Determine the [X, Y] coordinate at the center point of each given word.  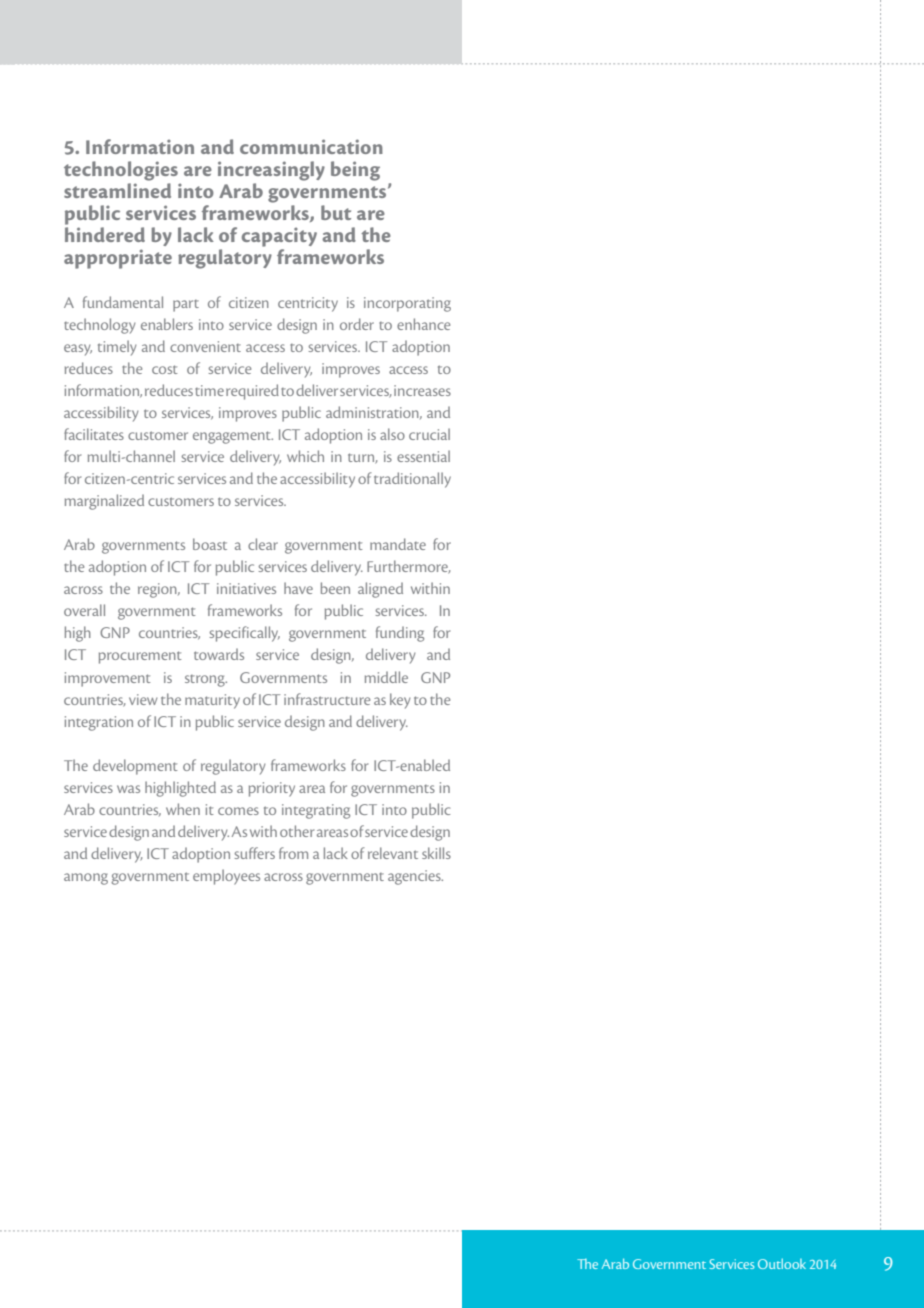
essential [423, 456]
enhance [423, 324]
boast [210, 544]
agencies [415, 877]
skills [436, 853]
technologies [121, 171]
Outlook [782, 1263]
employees [226, 877]
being [355, 171]
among [86, 879]
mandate [398, 544]
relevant [393, 853]
